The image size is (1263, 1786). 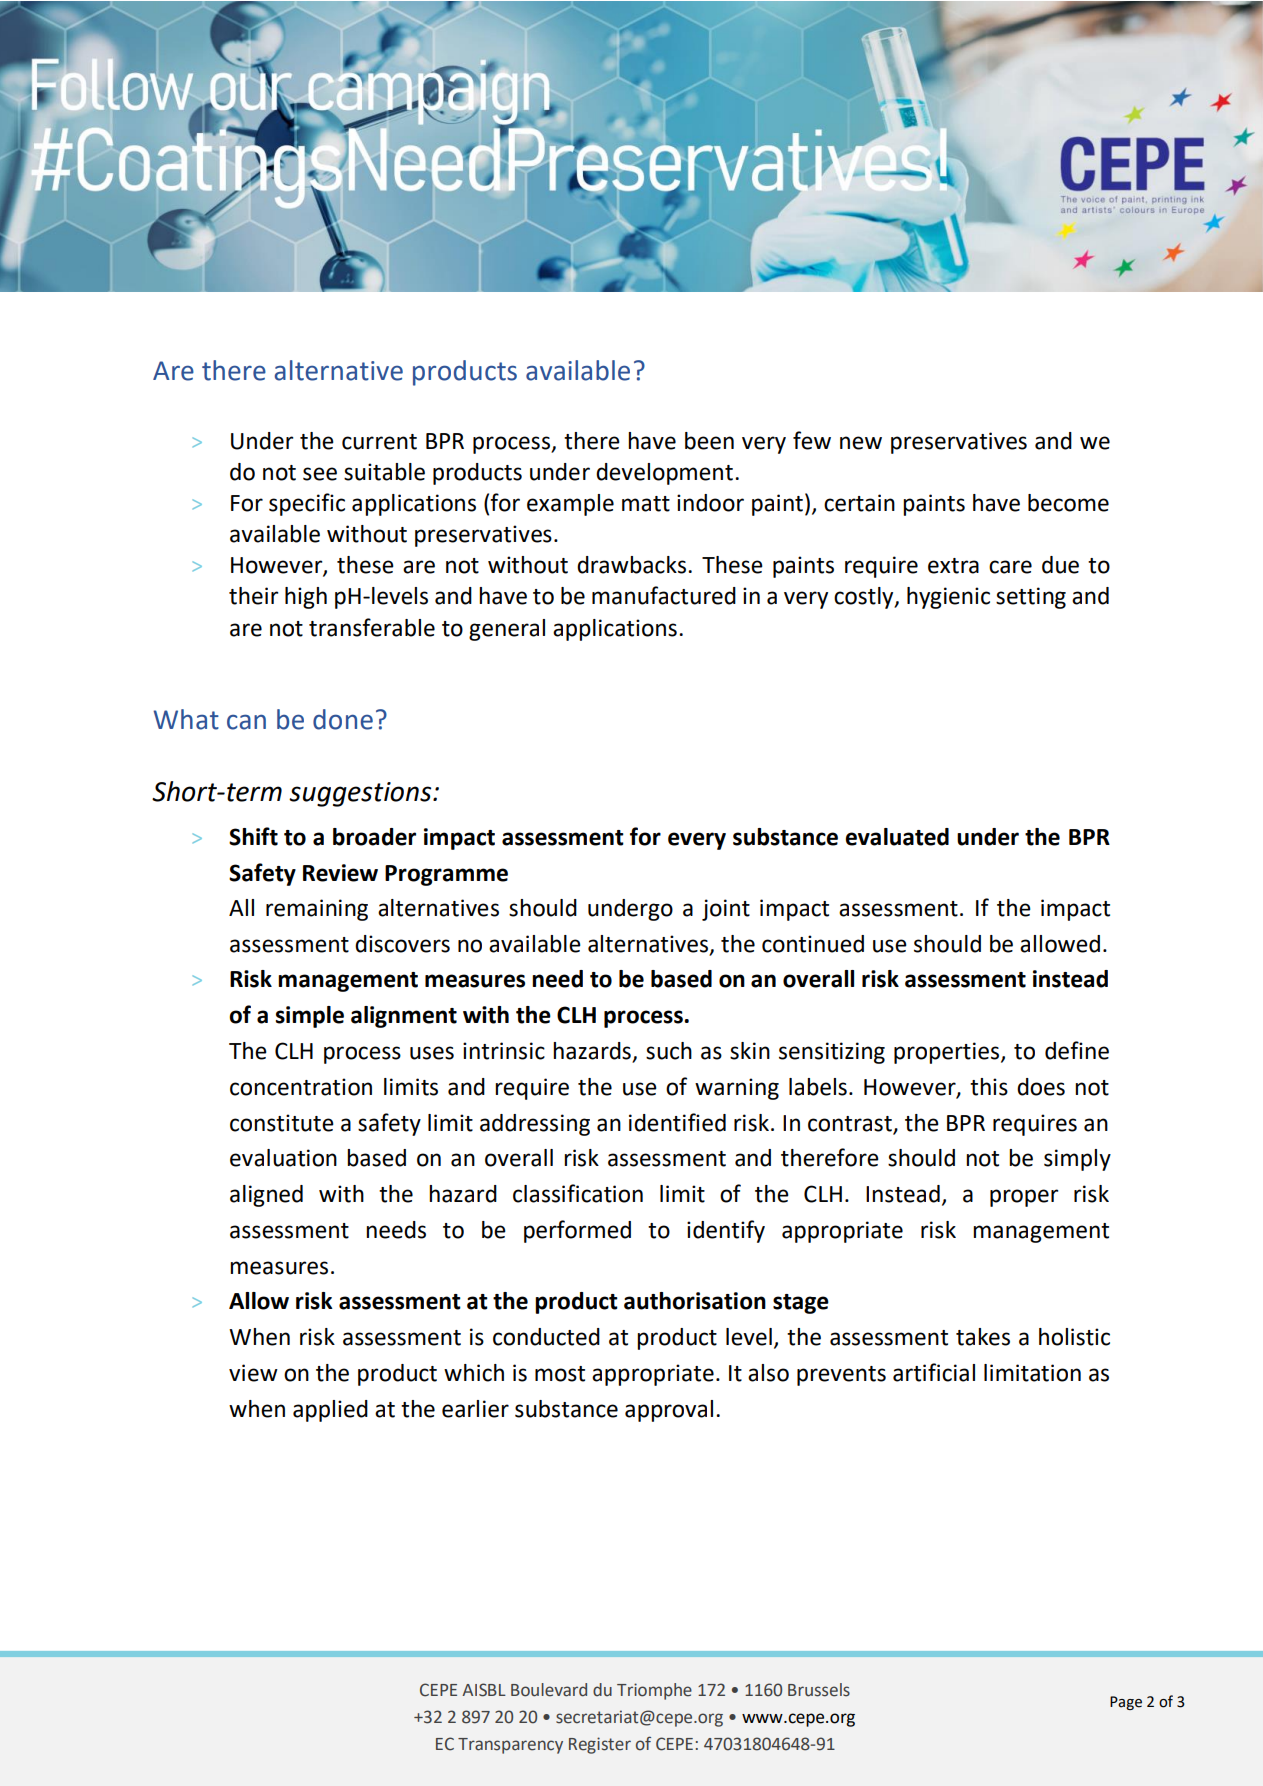 I want to click on become, so click(x=1068, y=503).
